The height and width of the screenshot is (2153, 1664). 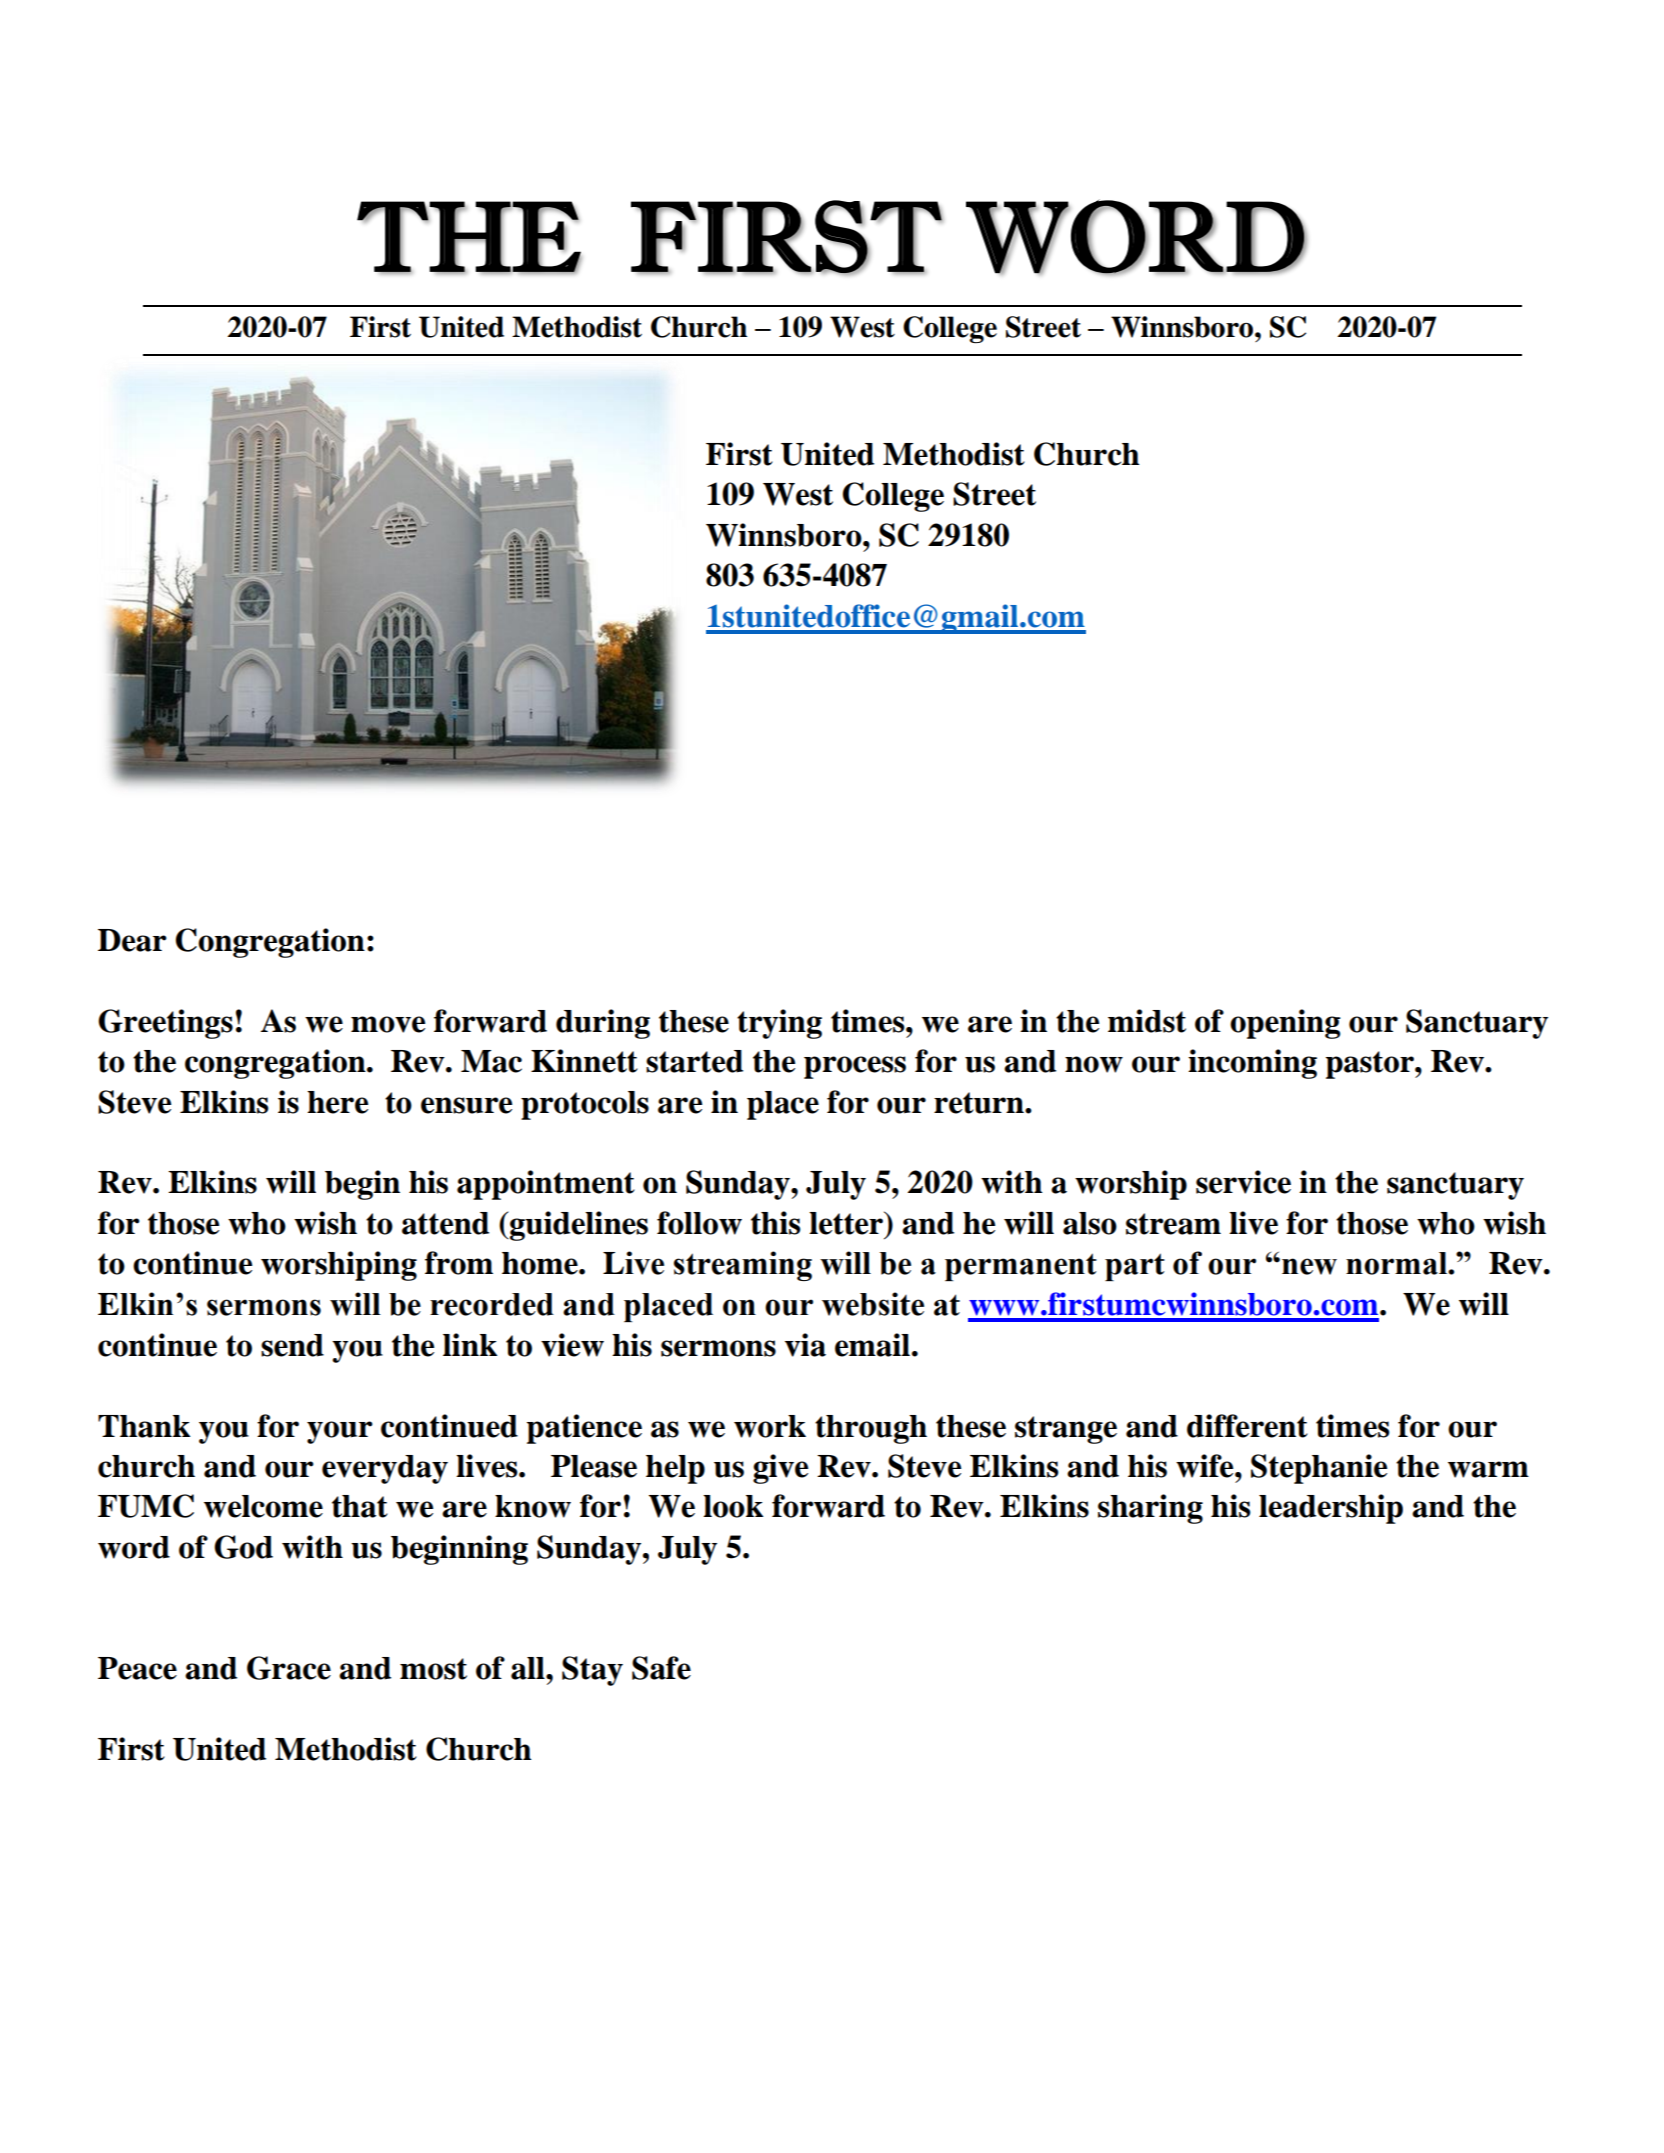 What do you see at coordinates (385, 1469) in the screenshot?
I see `everyday` at bounding box center [385, 1469].
